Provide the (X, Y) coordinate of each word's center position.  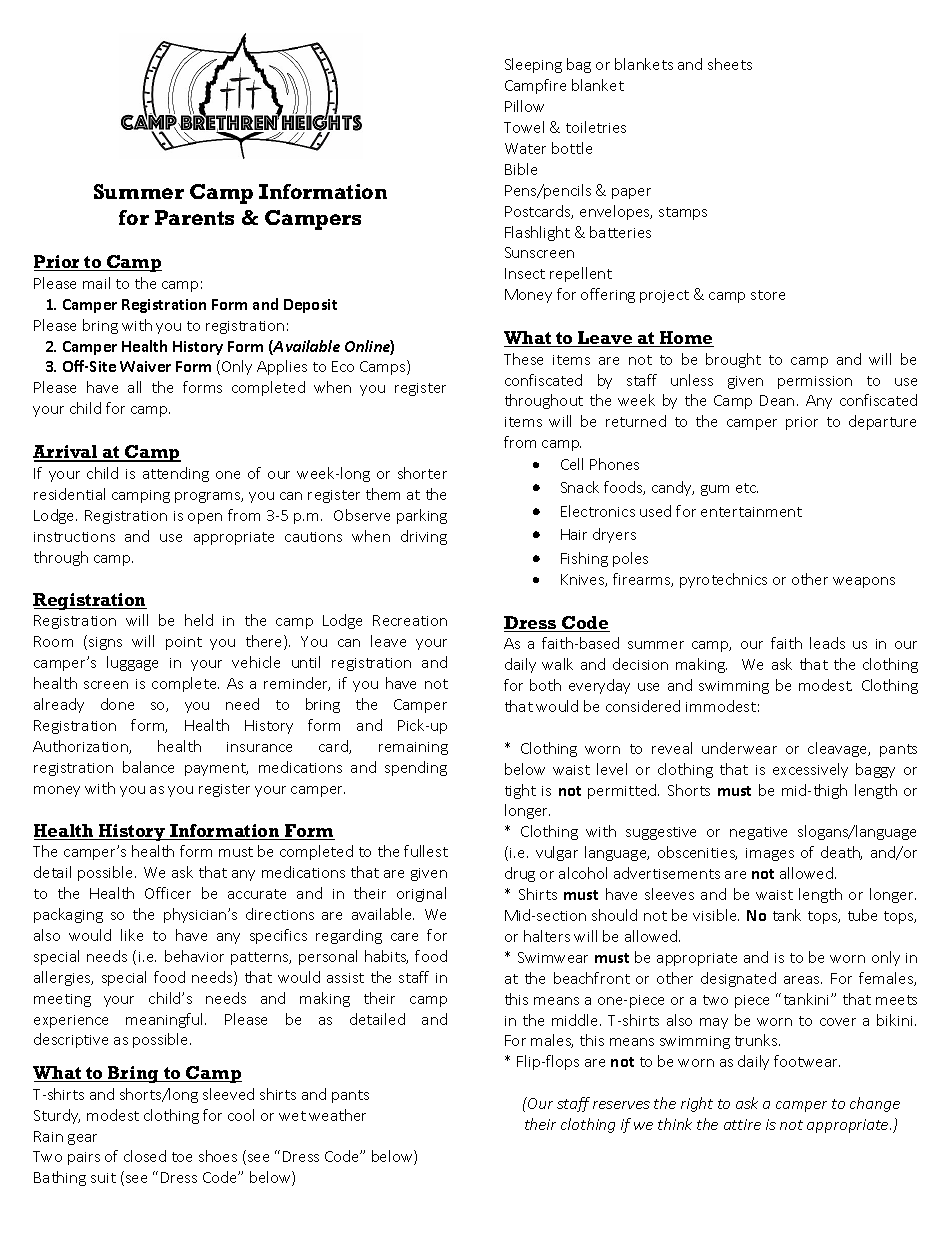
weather (337, 1115)
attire (742, 1124)
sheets (730, 64)
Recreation (410, 620)
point (184, 643)
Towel (524, 127)
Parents (194, 217)
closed (145, 1156)
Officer (168, 893)
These (523, 359)
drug (520, 874)
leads (827, 643)
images (770, 854)
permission (815, 382)
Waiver (145, 366)
